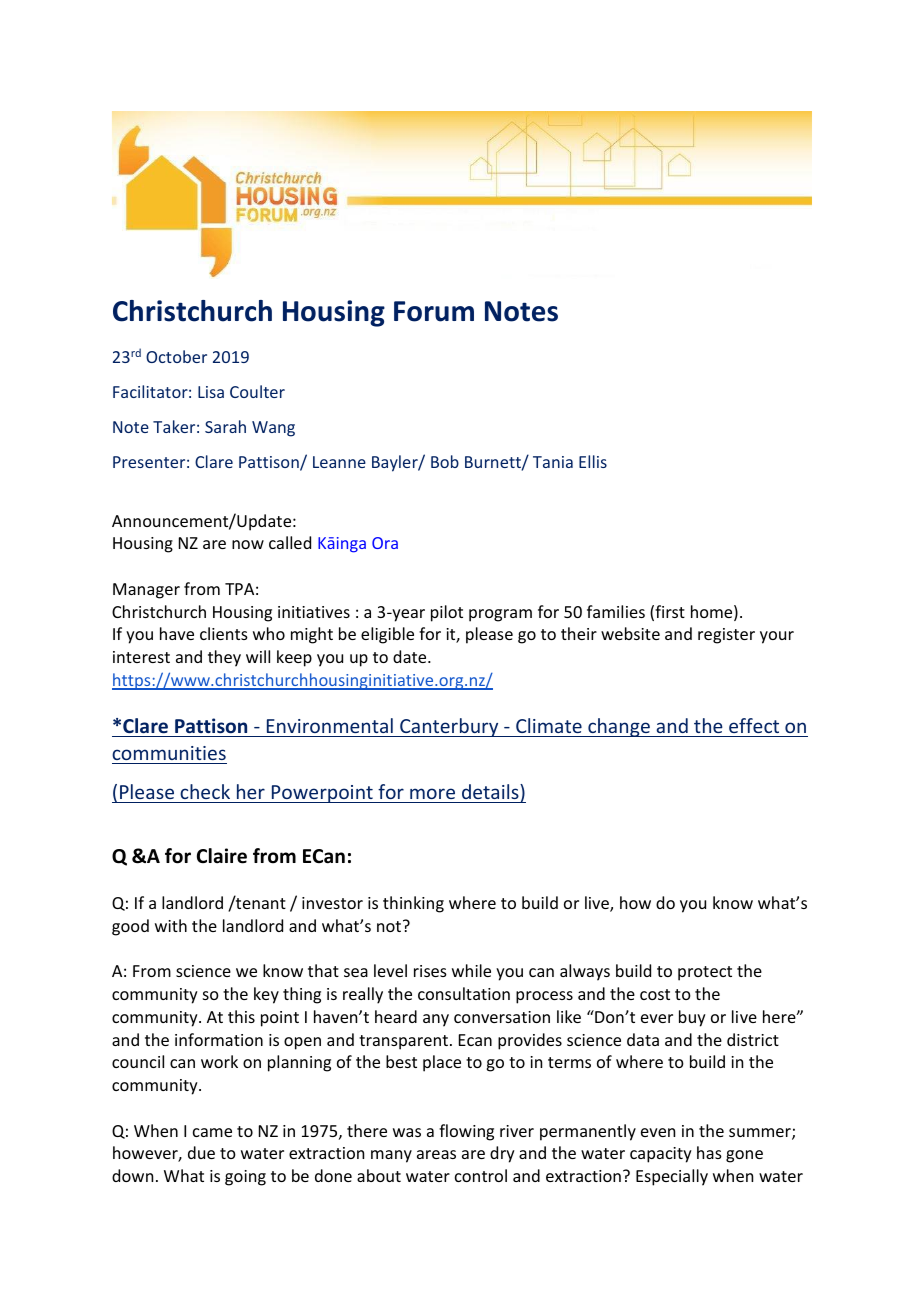  What do you see at coordinates (176, 356) in the screenshot?
I see `October` at bounding box center [176, 356].
